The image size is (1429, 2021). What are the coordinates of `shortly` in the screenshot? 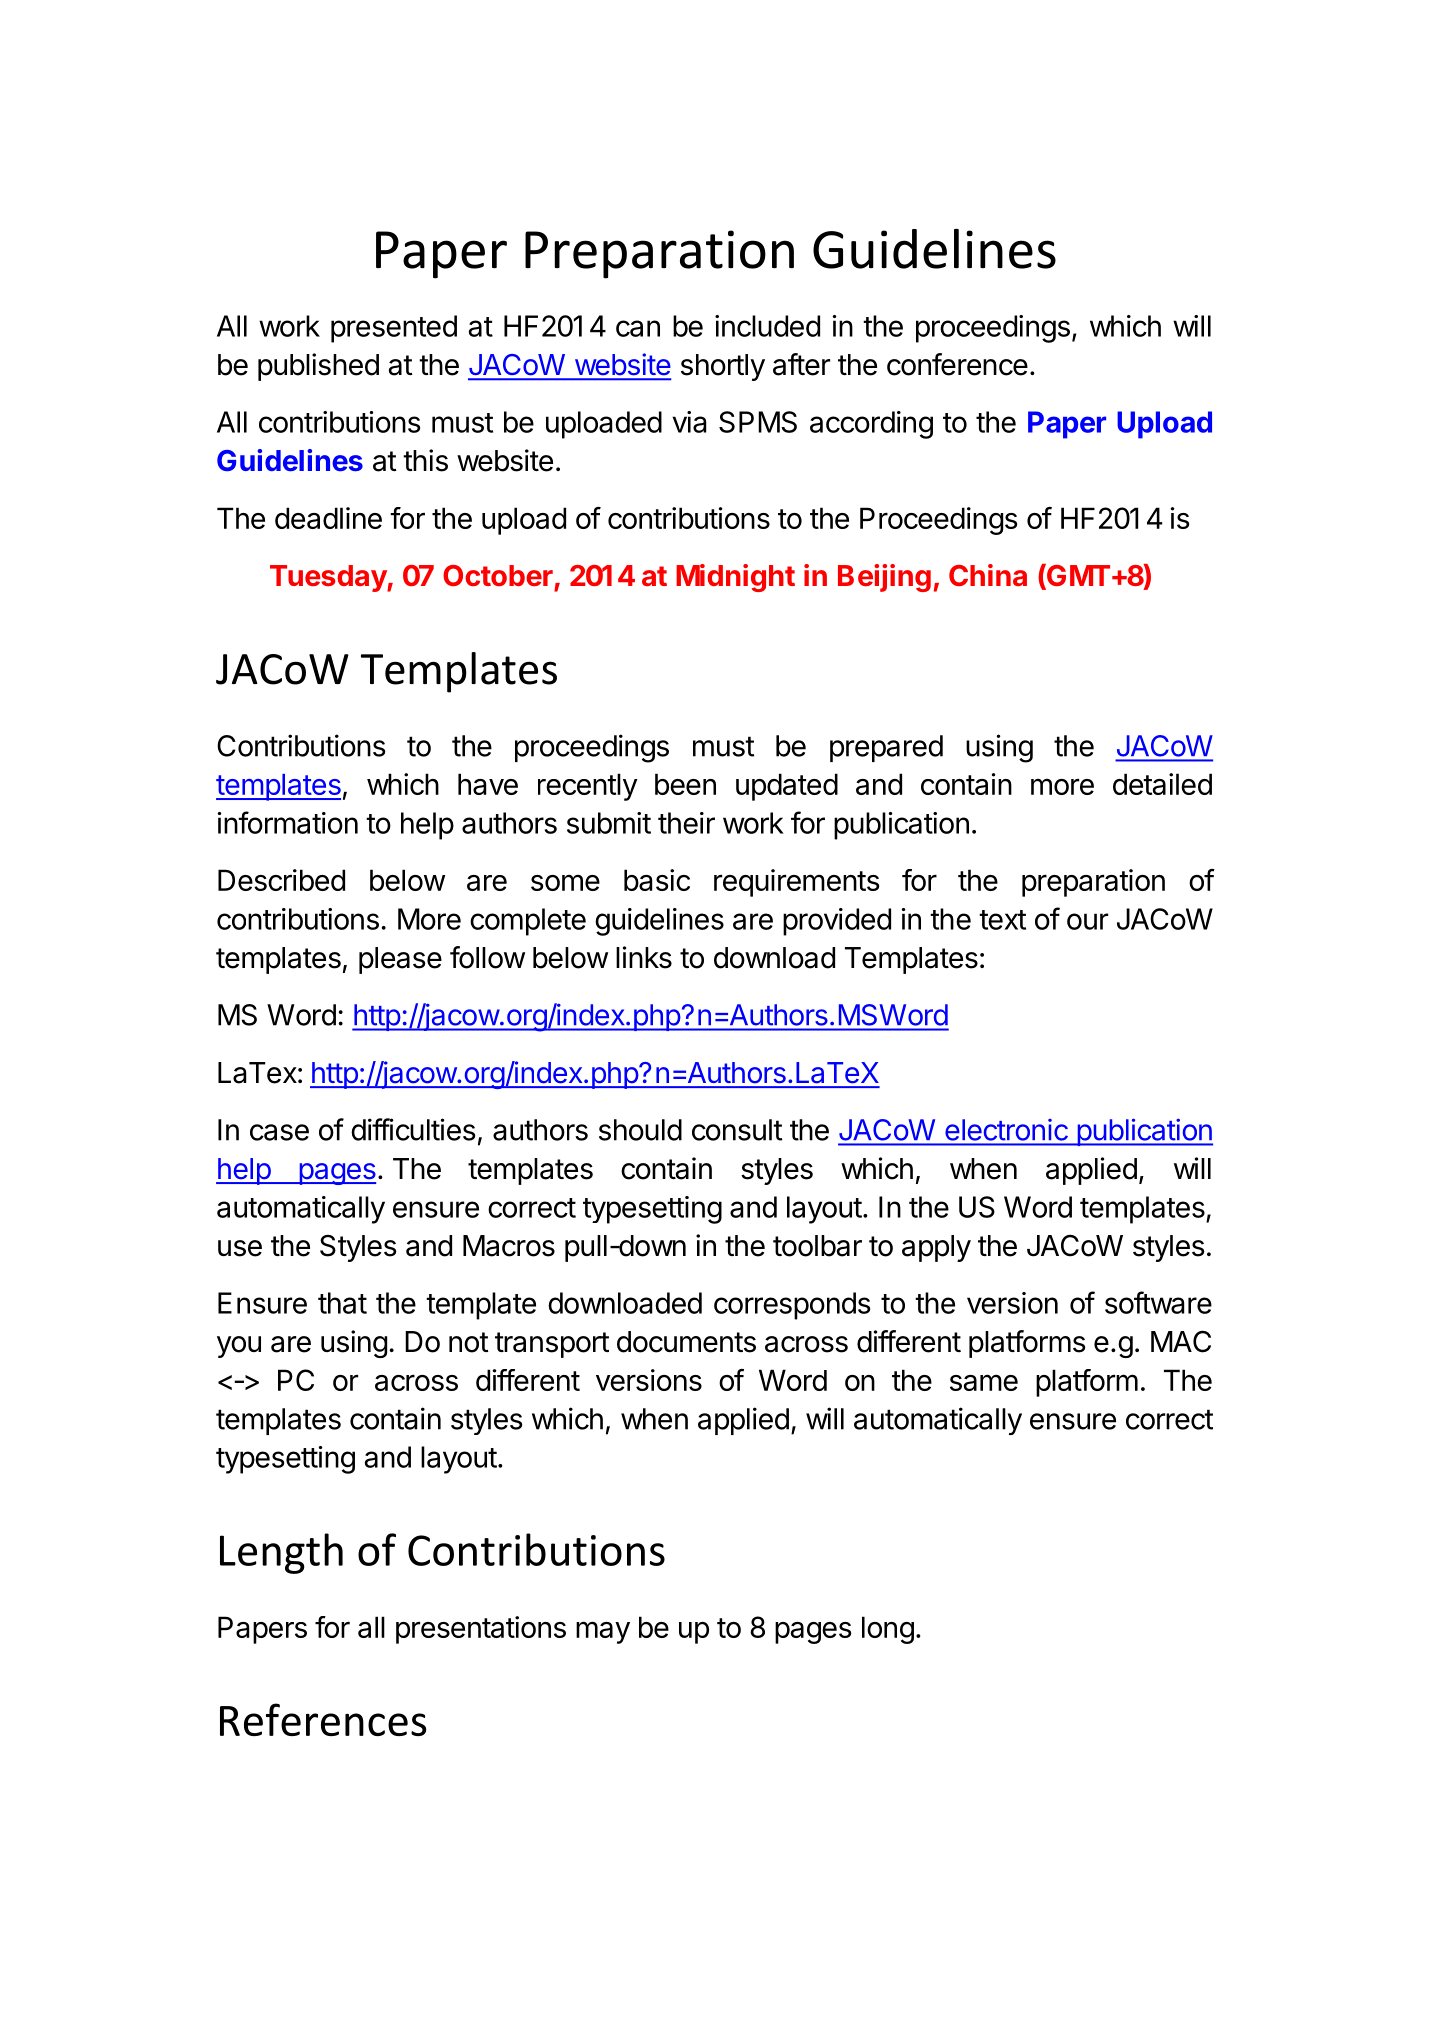 It's located at (723, 367).
